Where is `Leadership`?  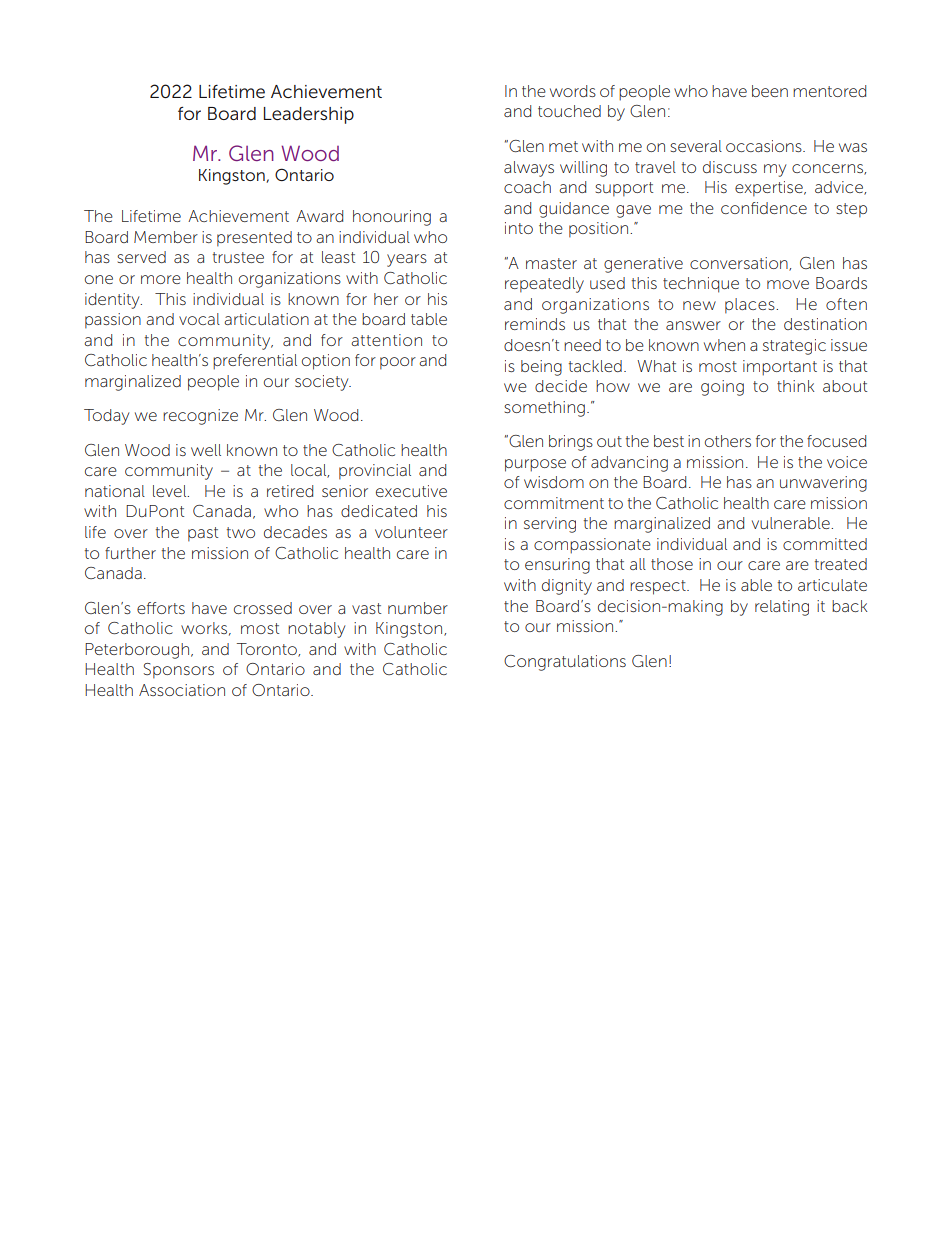
Leadership is located at coordinates (309, 115).
